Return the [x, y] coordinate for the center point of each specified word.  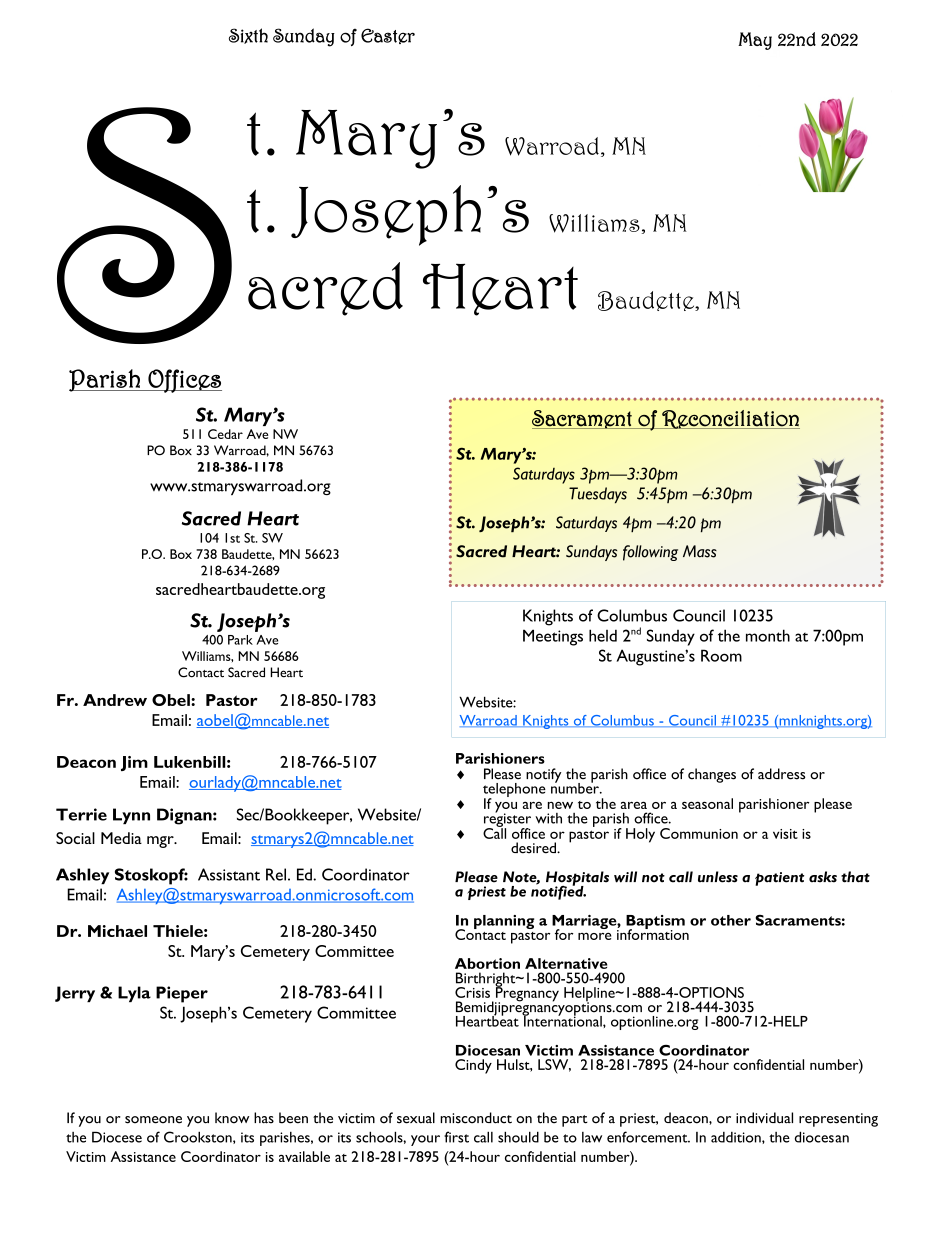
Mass [700, 551]
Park [240, 640]
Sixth [248, 36]
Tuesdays [598, 495]
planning [504, 922]
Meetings [553, 637]
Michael [117, 931]
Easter [388, 36]
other [731, 920]
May [755, 41]
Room [721, 655]
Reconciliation [730, 419]
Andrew [115, 700]
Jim [134, 763]
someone [153, 1120]
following [650, 553]
